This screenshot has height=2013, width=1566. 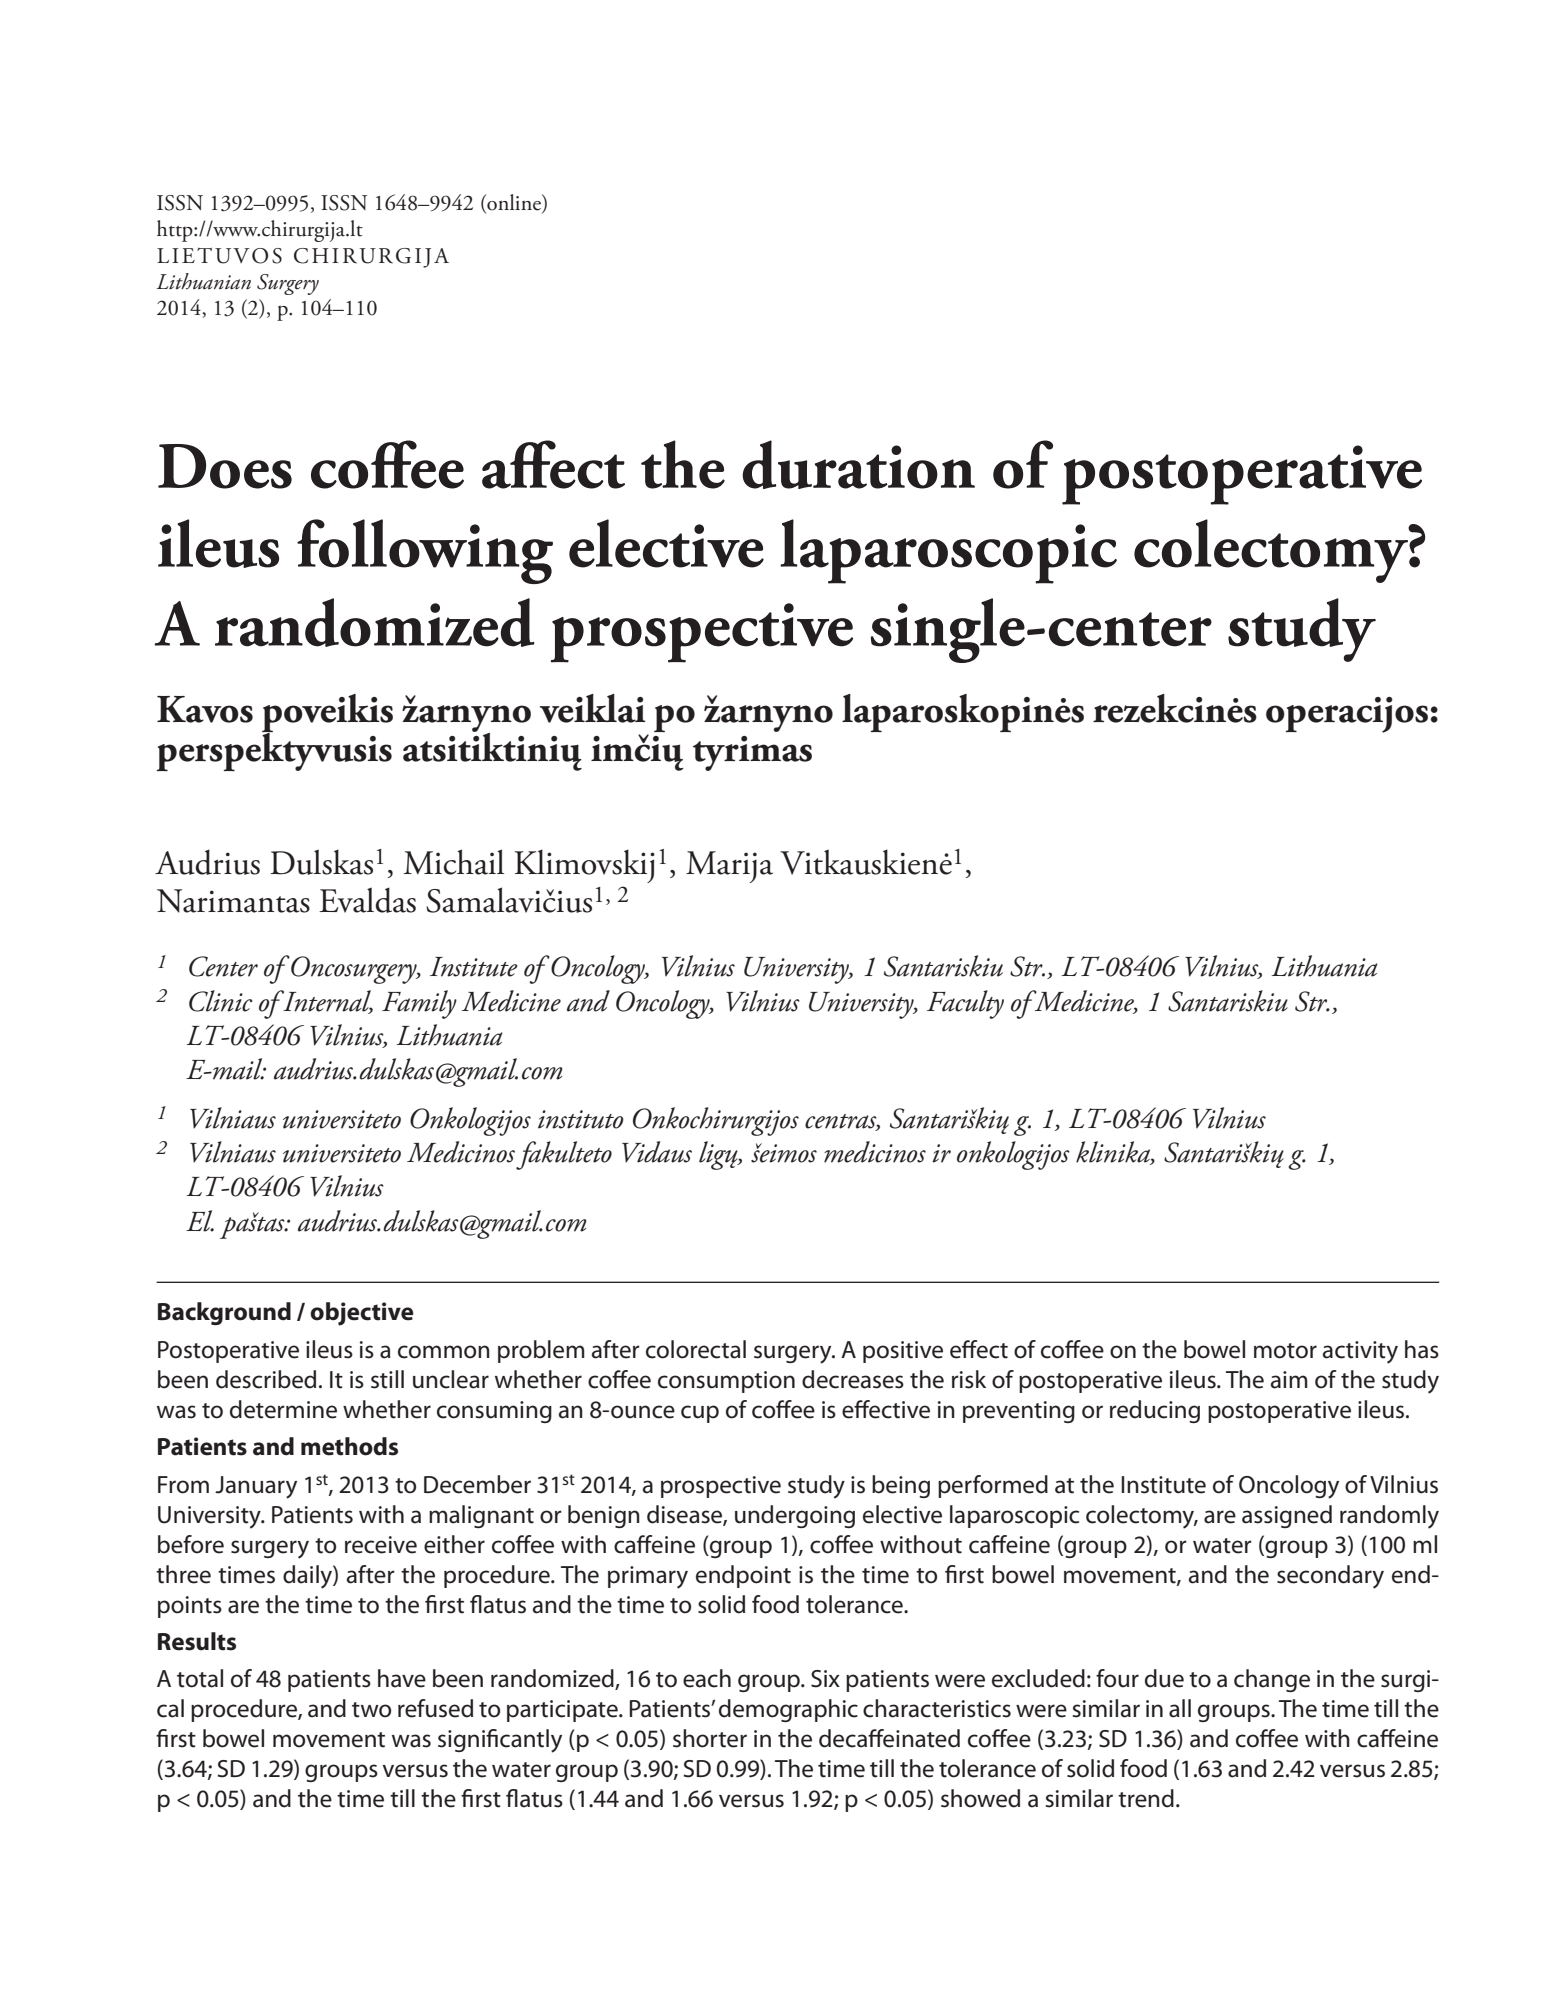 What do you see at coordinates (965, 1004) in the screenshot?
I see `Faculty` at bounding box center [965, 1004].
